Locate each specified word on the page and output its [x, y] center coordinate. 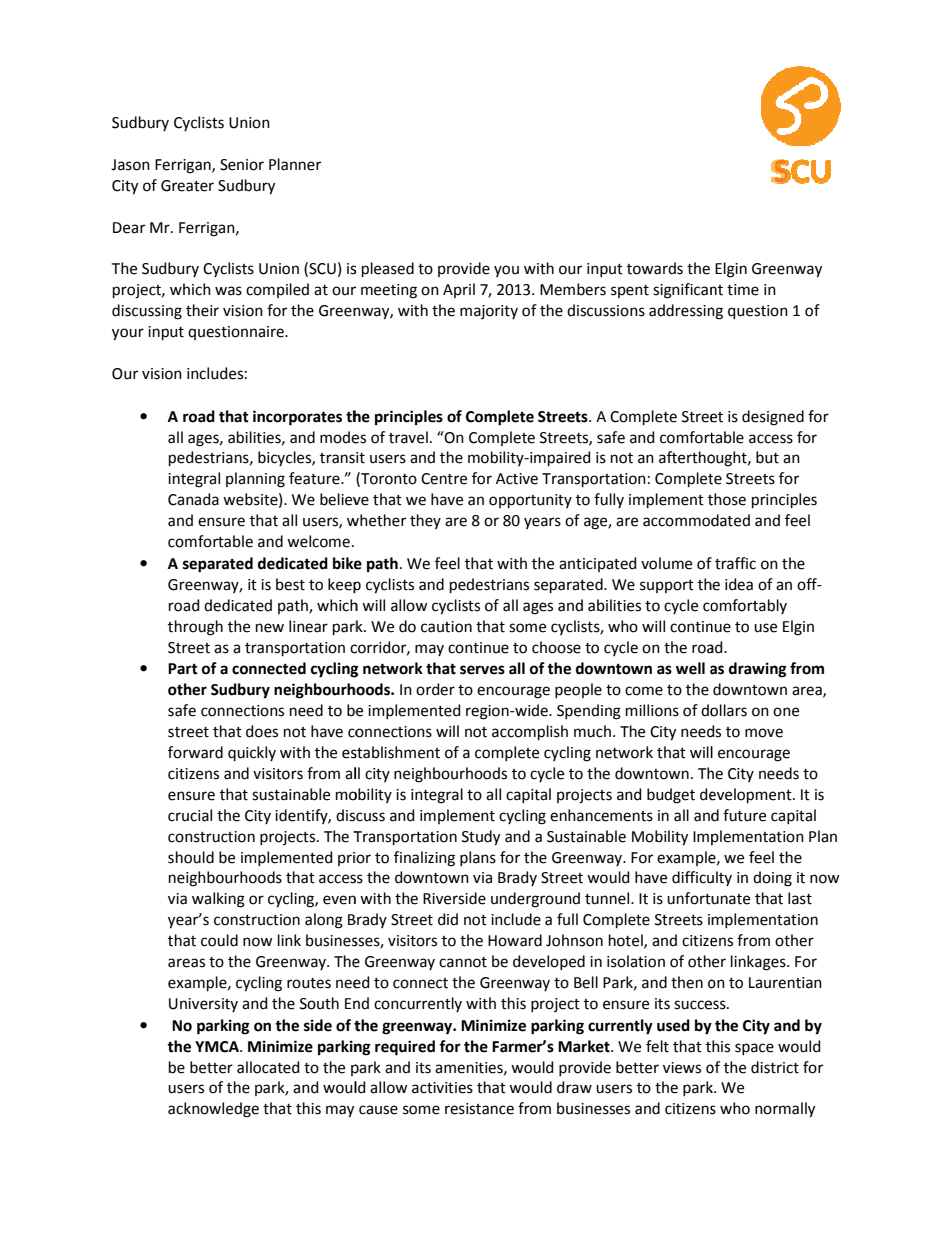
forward [195, 752]
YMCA [218, 1047]
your [128, 334]
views [682, 1068]
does [262, 731]
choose [556, 647]
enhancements [601, 815]
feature [315, 478]
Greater [187, 186]
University [203, 1005]
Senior [242, 165]
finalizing [424, 859]
